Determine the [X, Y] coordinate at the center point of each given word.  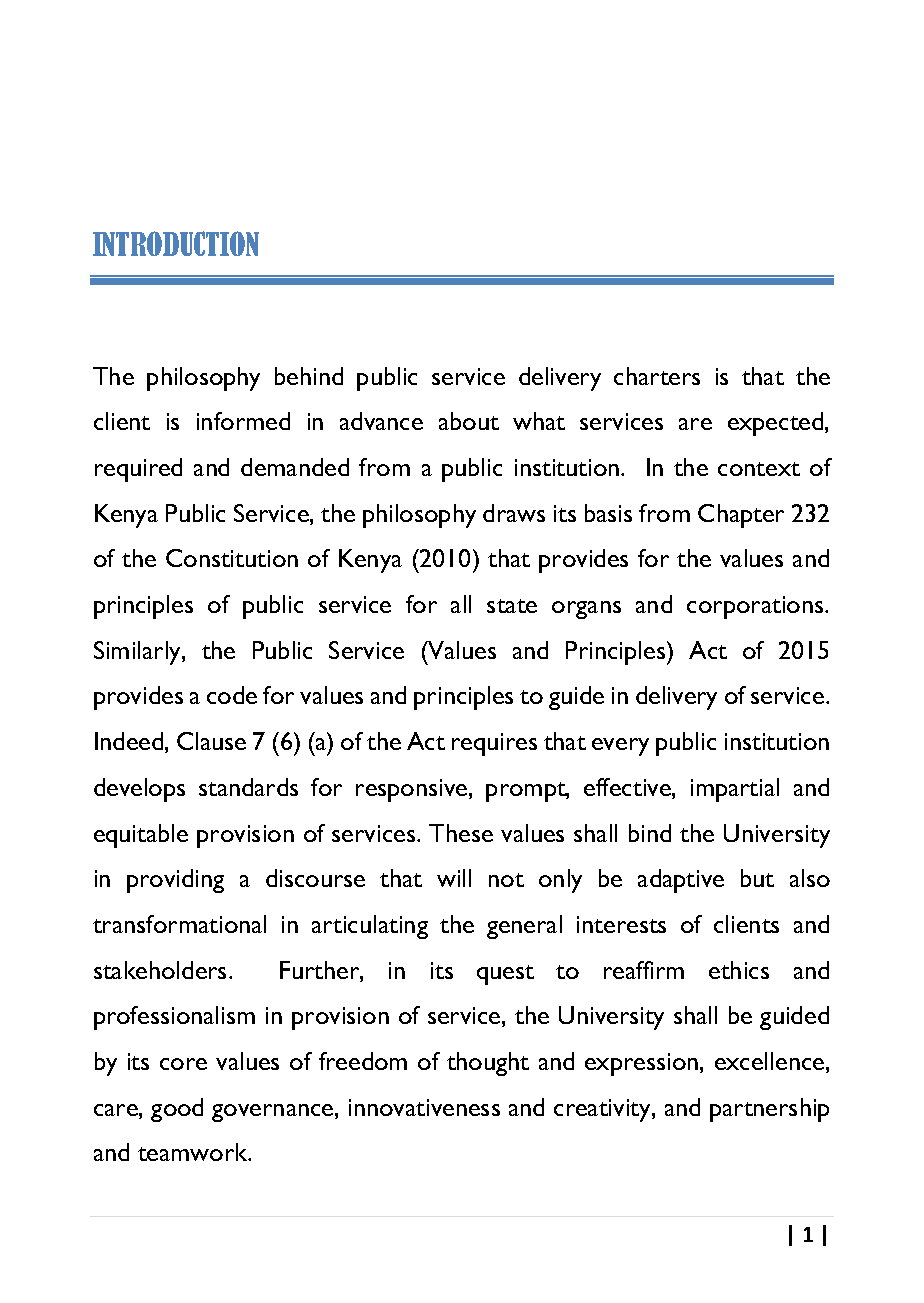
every [620, 747]
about [469, 421]
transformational [179, 924]
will [454, 878]
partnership [769, 1110]
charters [657, 376]
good [177, 1110]
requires [494, 744]
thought [488, 1064]
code [232, 695]
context [759, 469]
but [757, 878]
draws [514, 513]
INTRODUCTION [176, 243]
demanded [295, 467]
